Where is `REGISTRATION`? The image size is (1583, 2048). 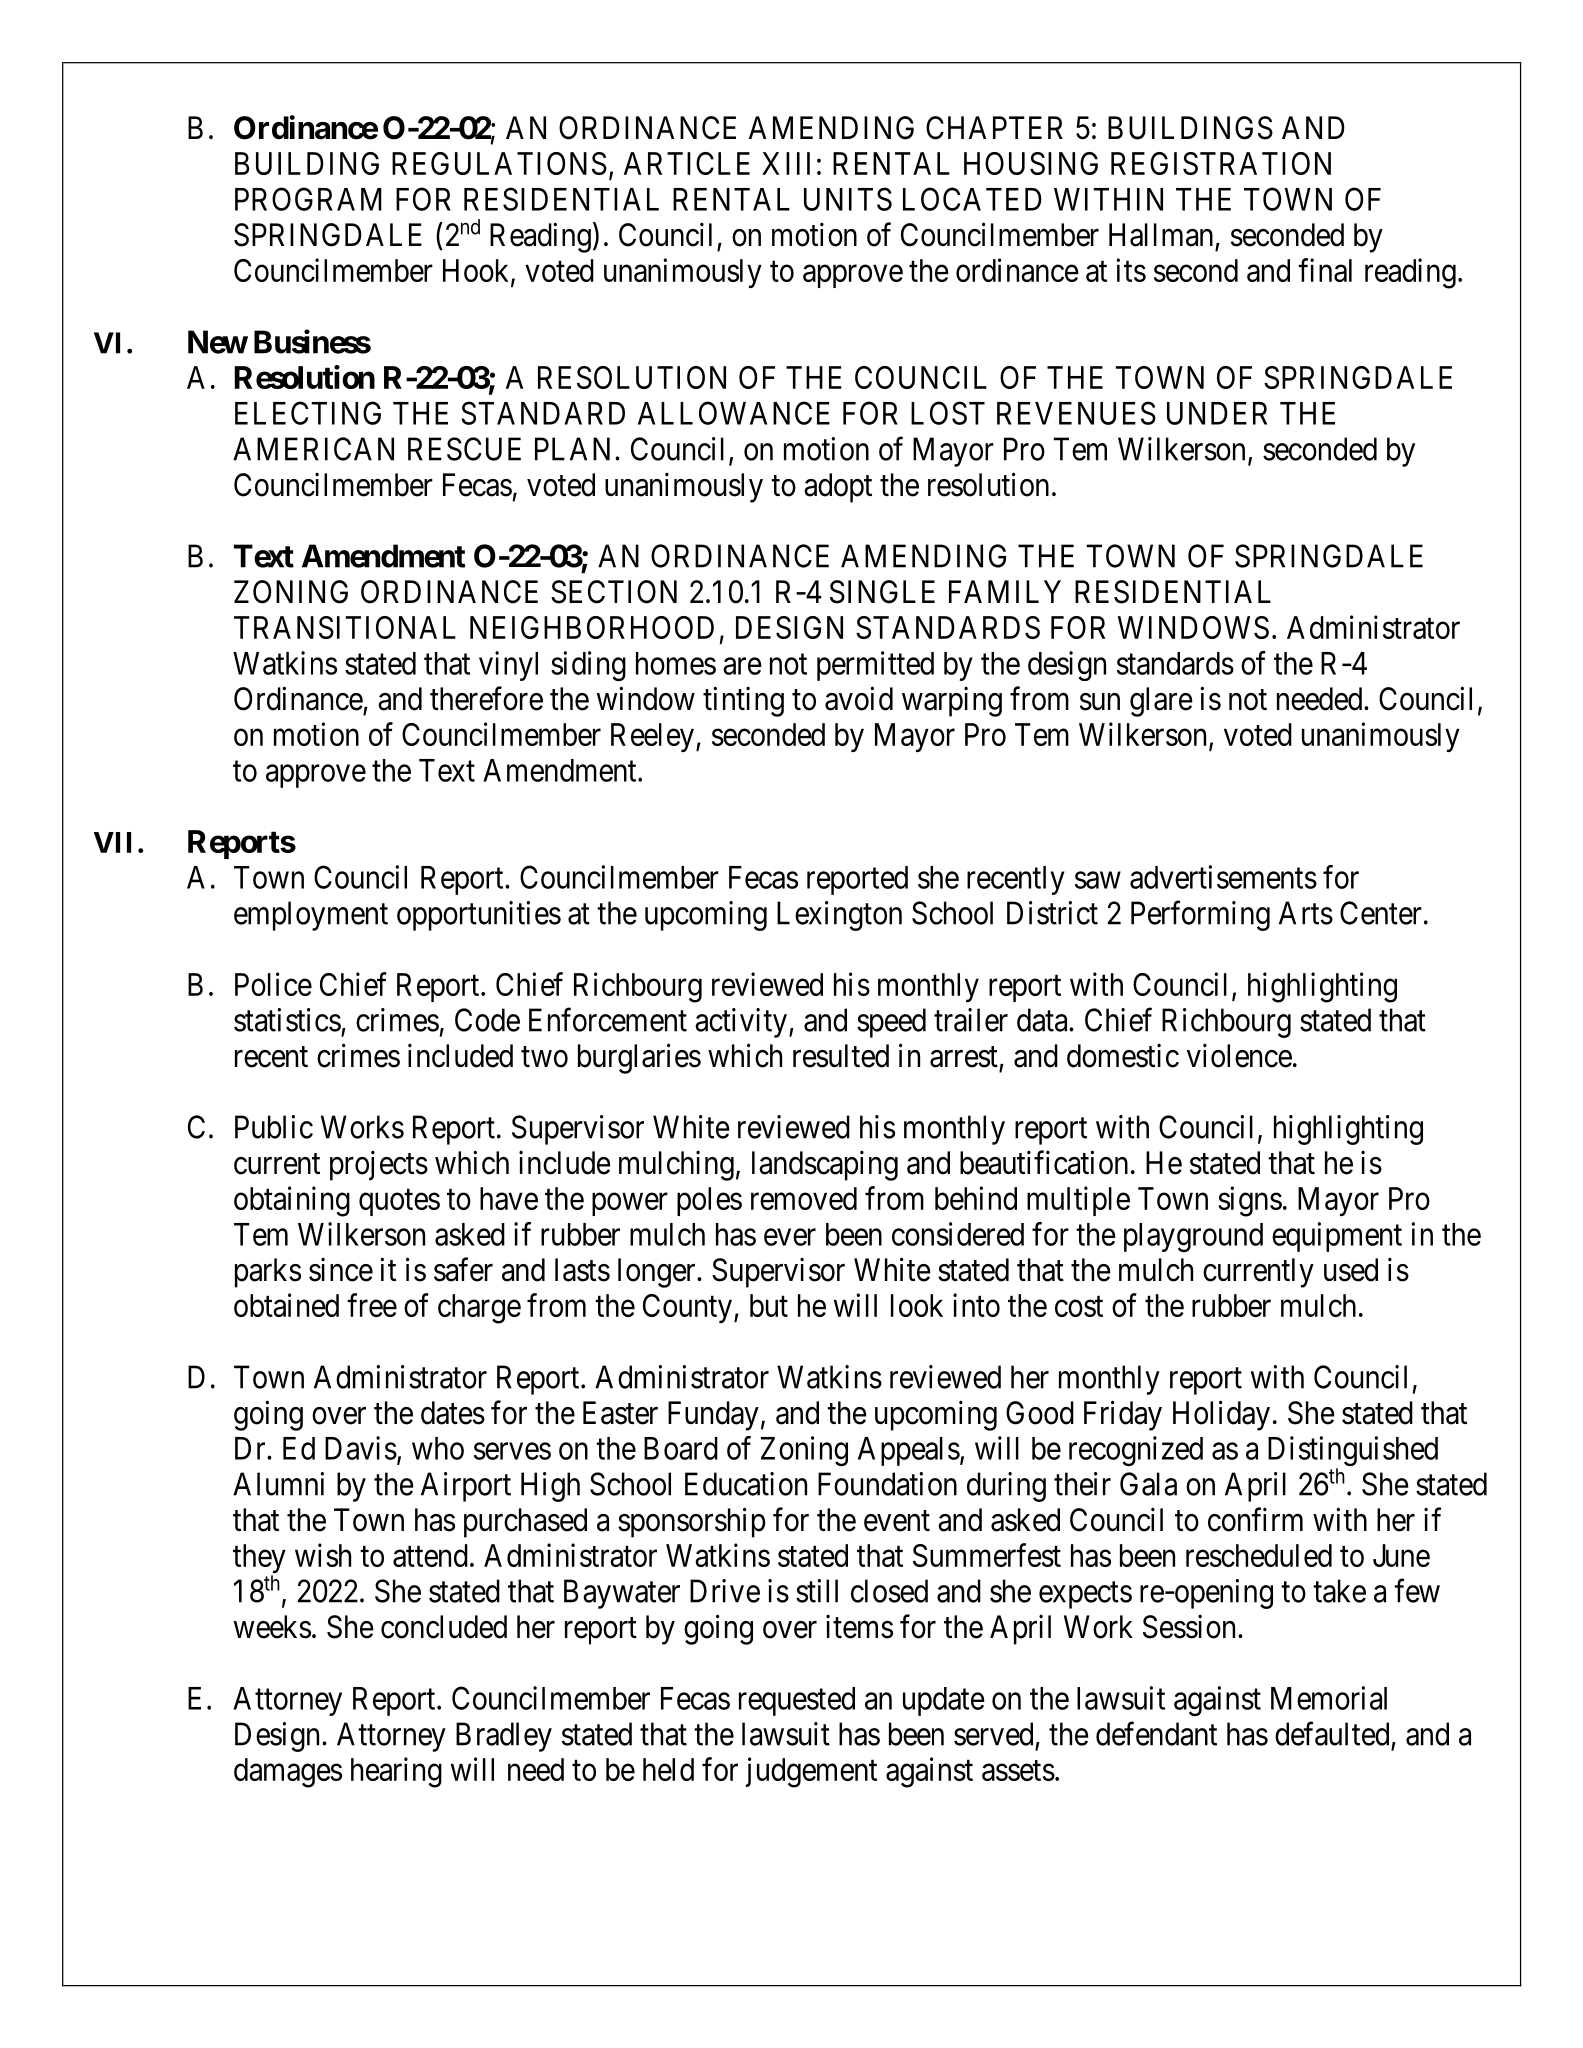 REGISTRATION is located at coordinates (1221, 163).
